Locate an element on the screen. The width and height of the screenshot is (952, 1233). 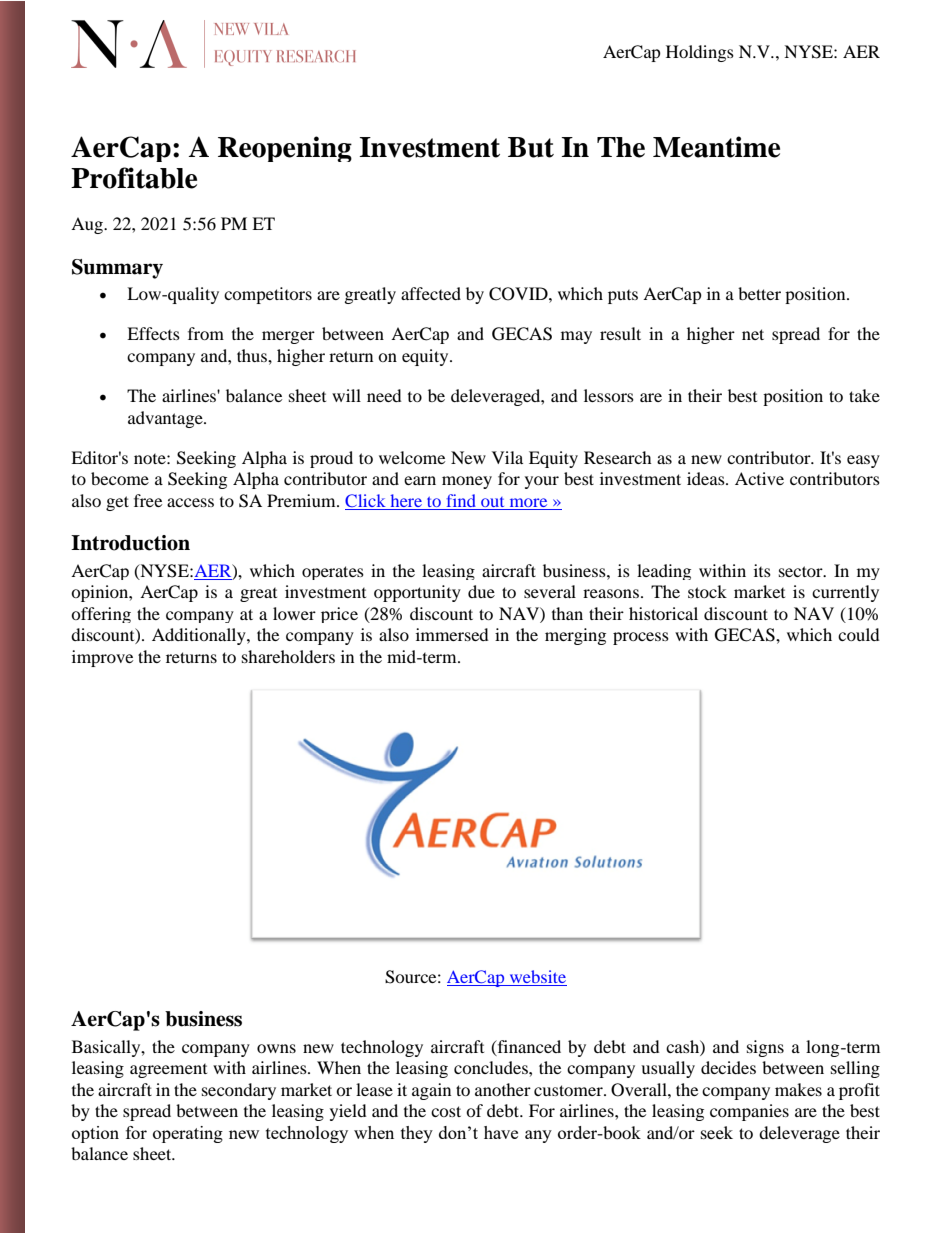
Meantime is located at coordinates (716, 147).
